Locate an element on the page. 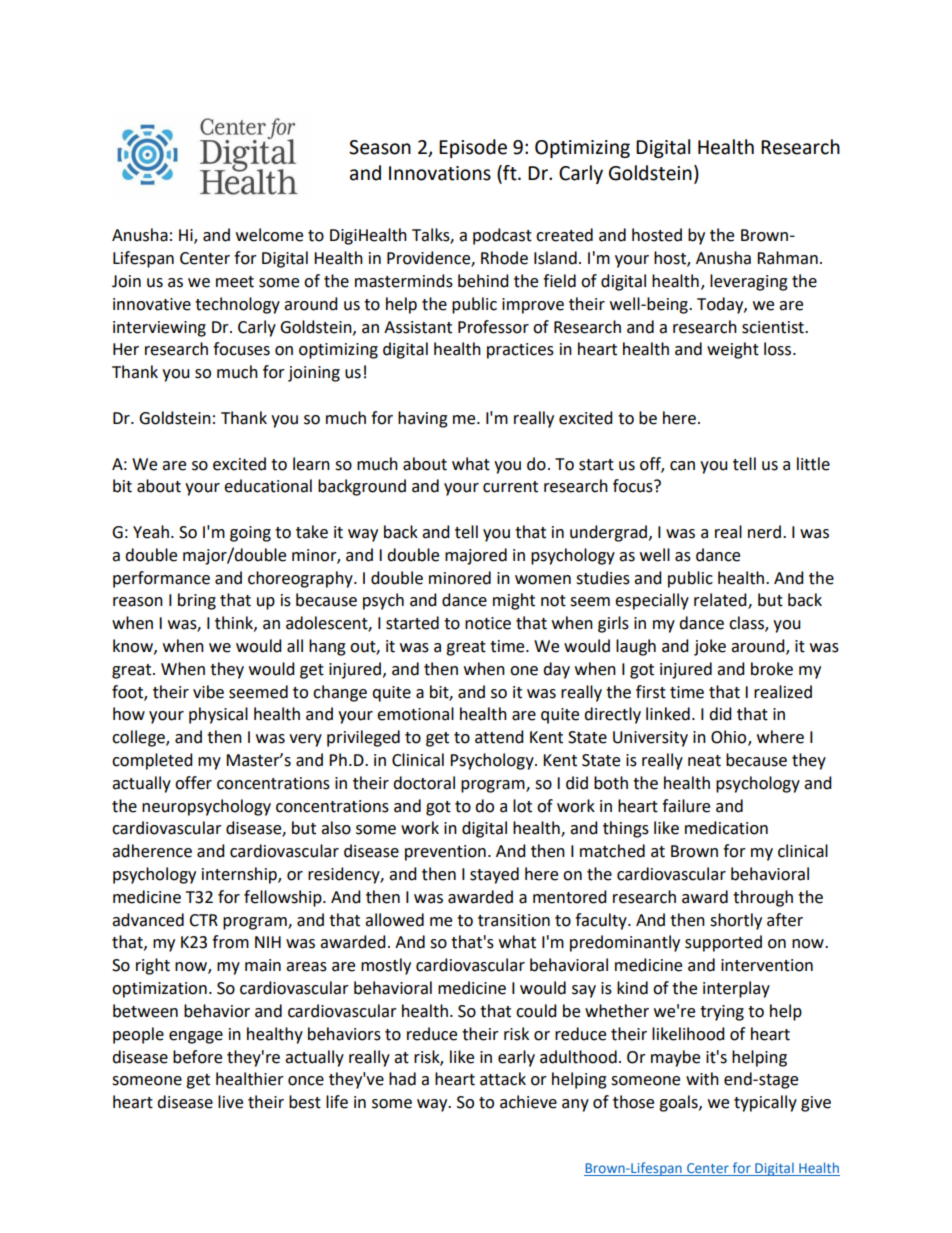 This image has width=952, height=1233. medication is located at coordinates (726, 828).
